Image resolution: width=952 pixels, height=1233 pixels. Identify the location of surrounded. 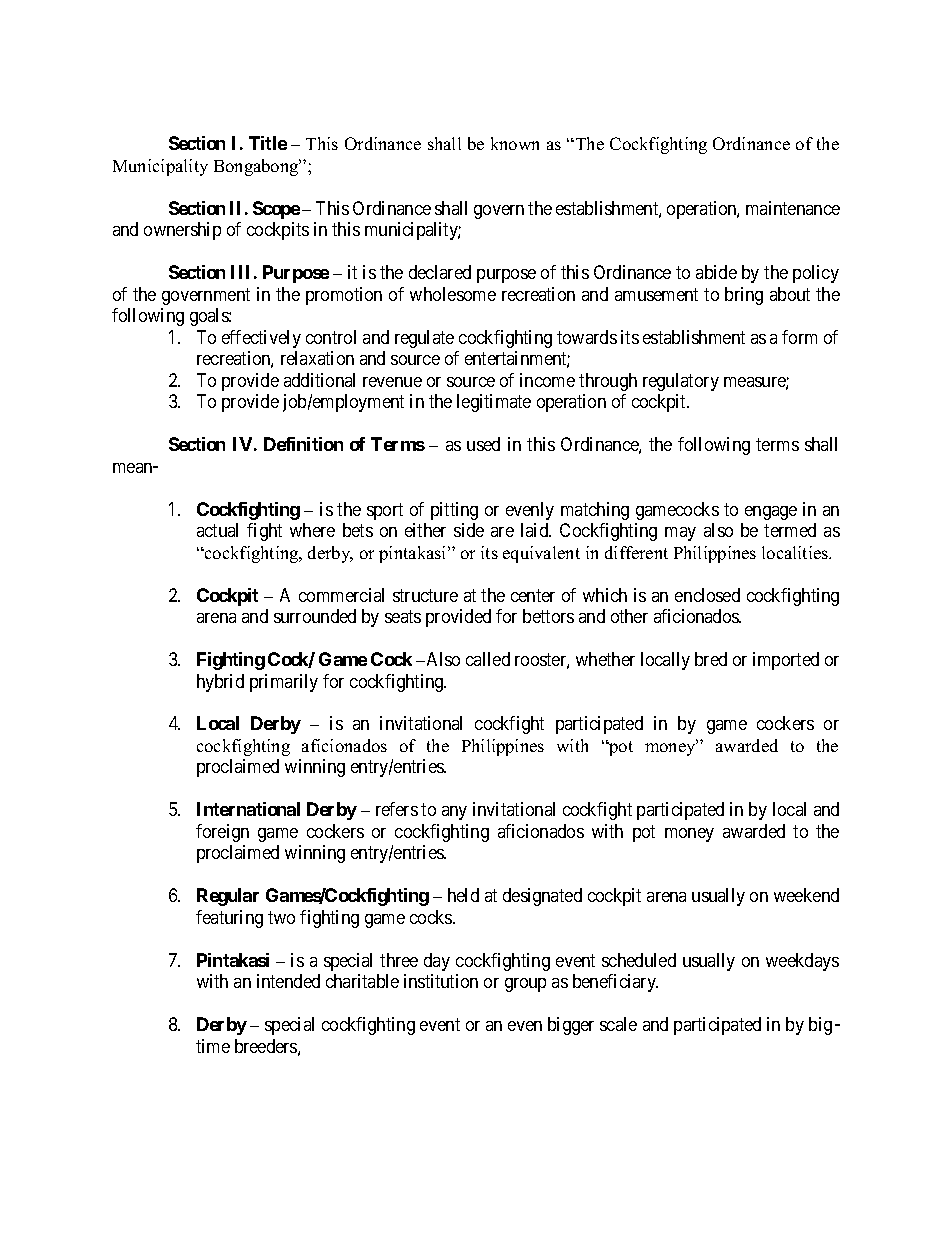
(315, 616).
